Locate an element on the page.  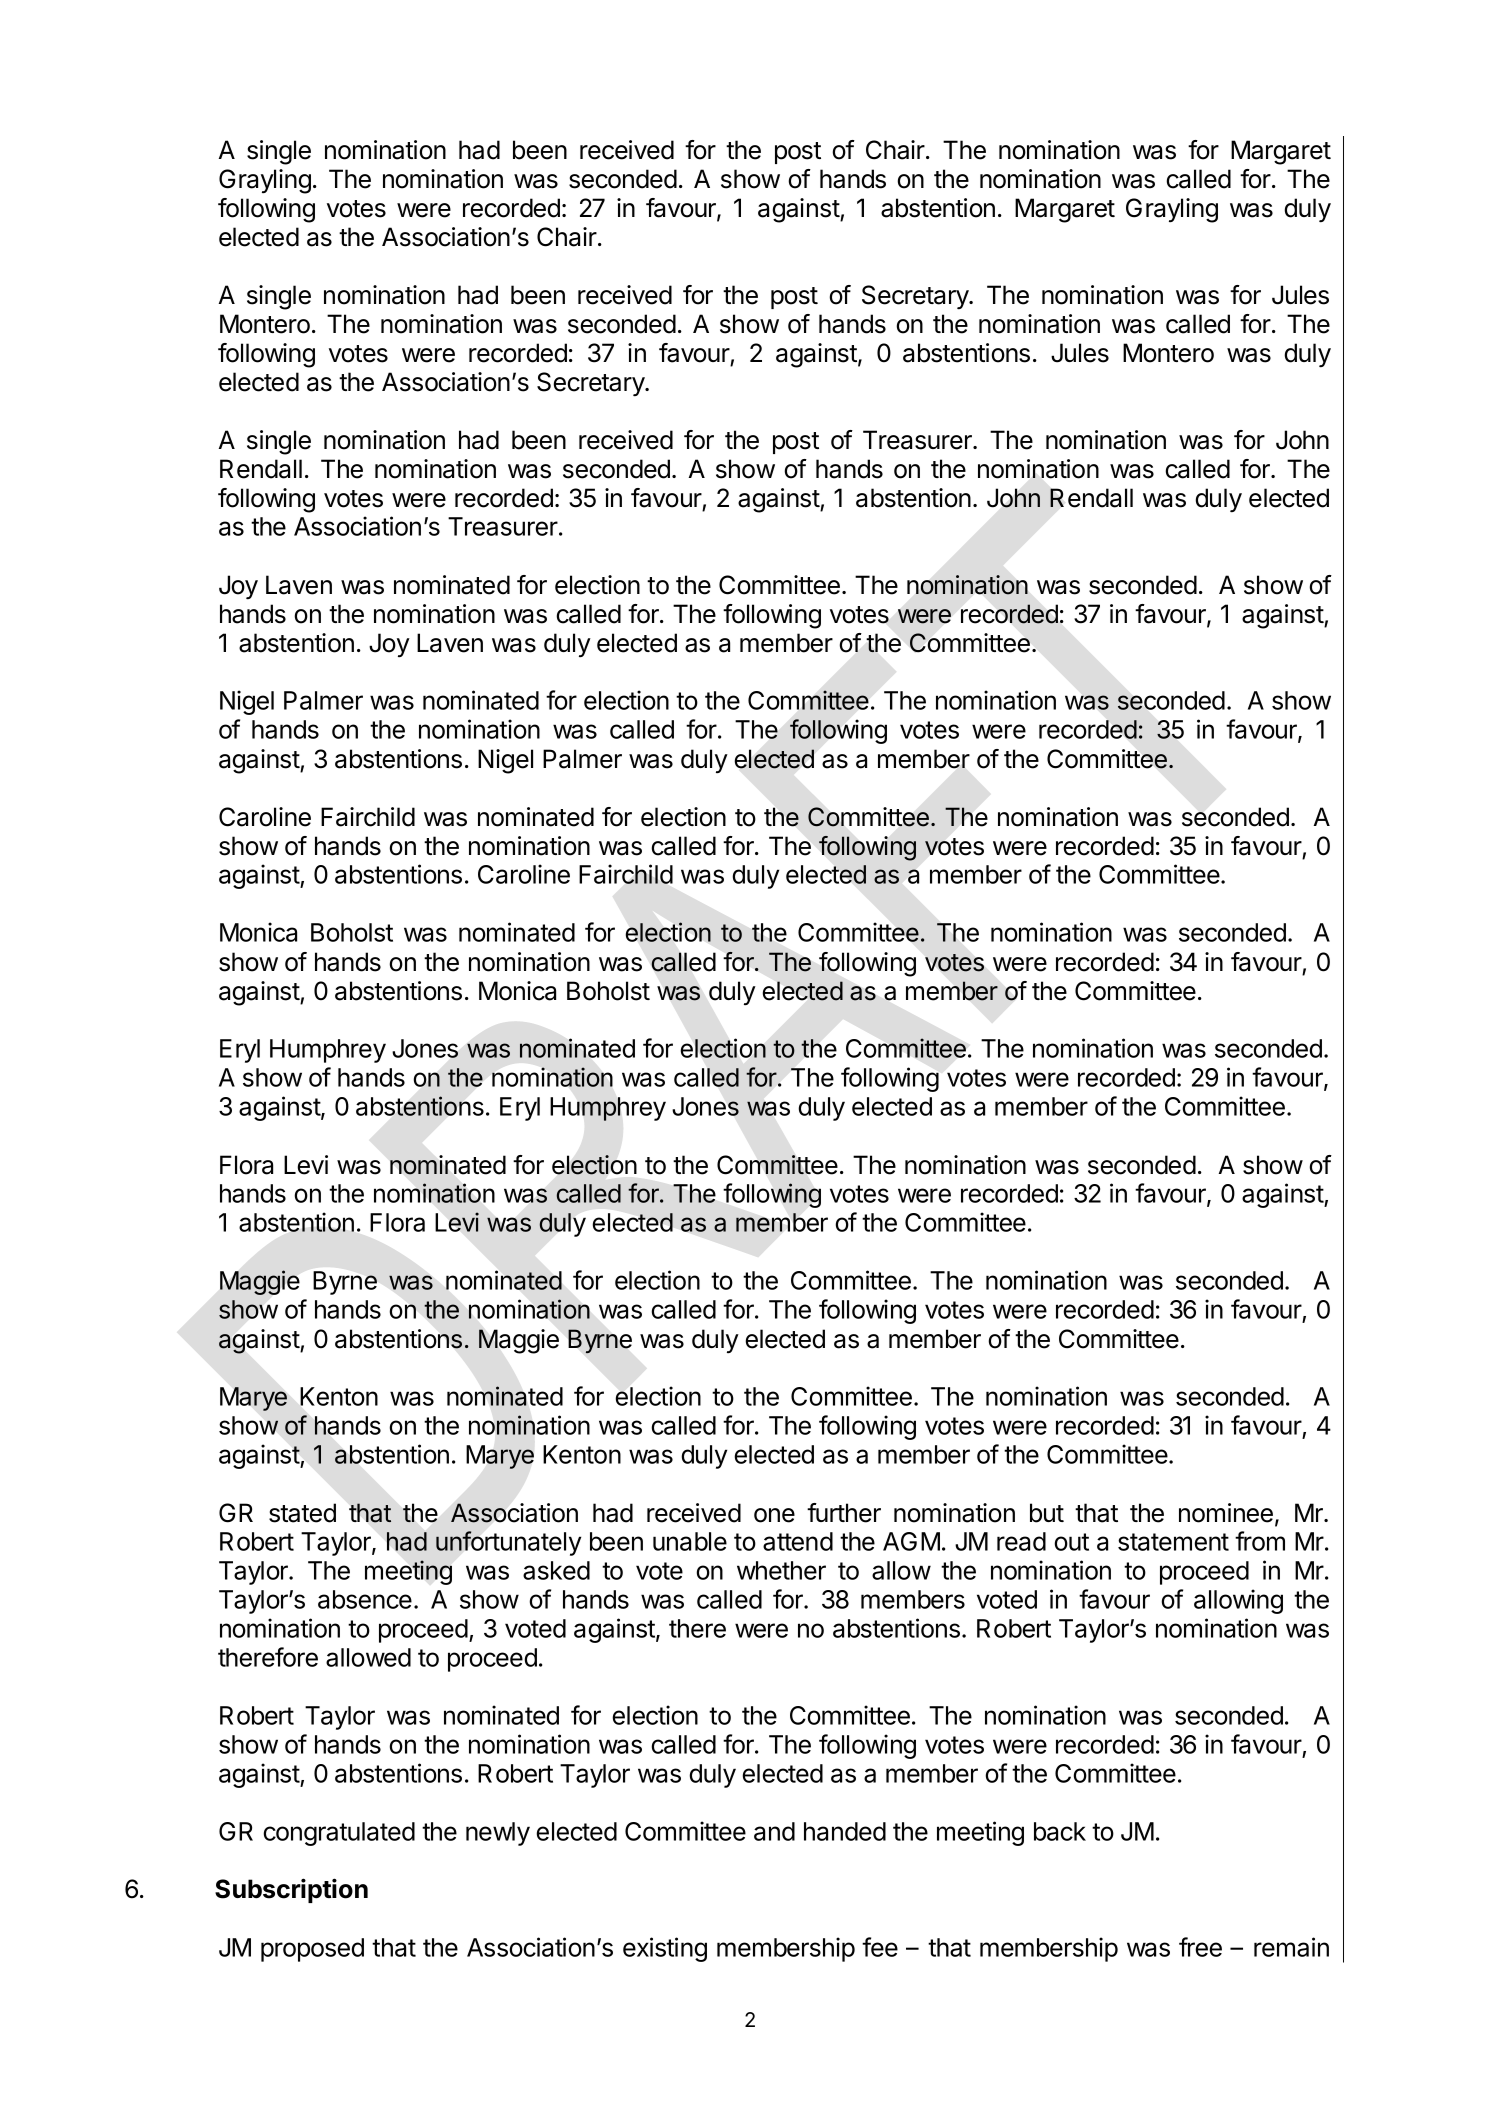
handed is located at coordinates (845, 1831).
